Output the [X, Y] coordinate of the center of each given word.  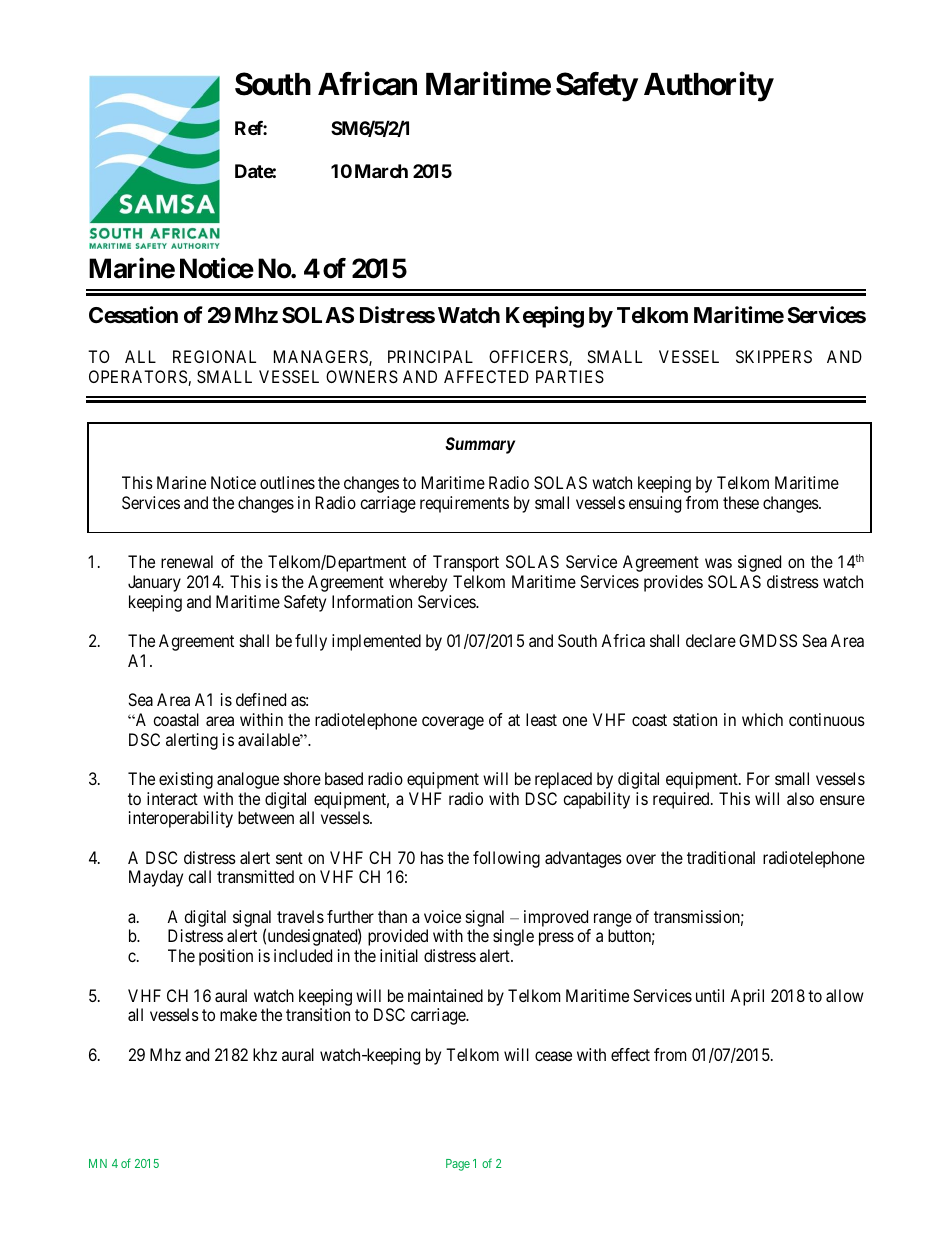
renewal [187, 561]
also [800, 798]
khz [265, 1054]
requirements [464, 504]
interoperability [181, 819]
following [506, 859]
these [741, 502]
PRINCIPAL [430, 356]
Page [458, 1165]
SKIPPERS [774, 356]
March [381, 171]
